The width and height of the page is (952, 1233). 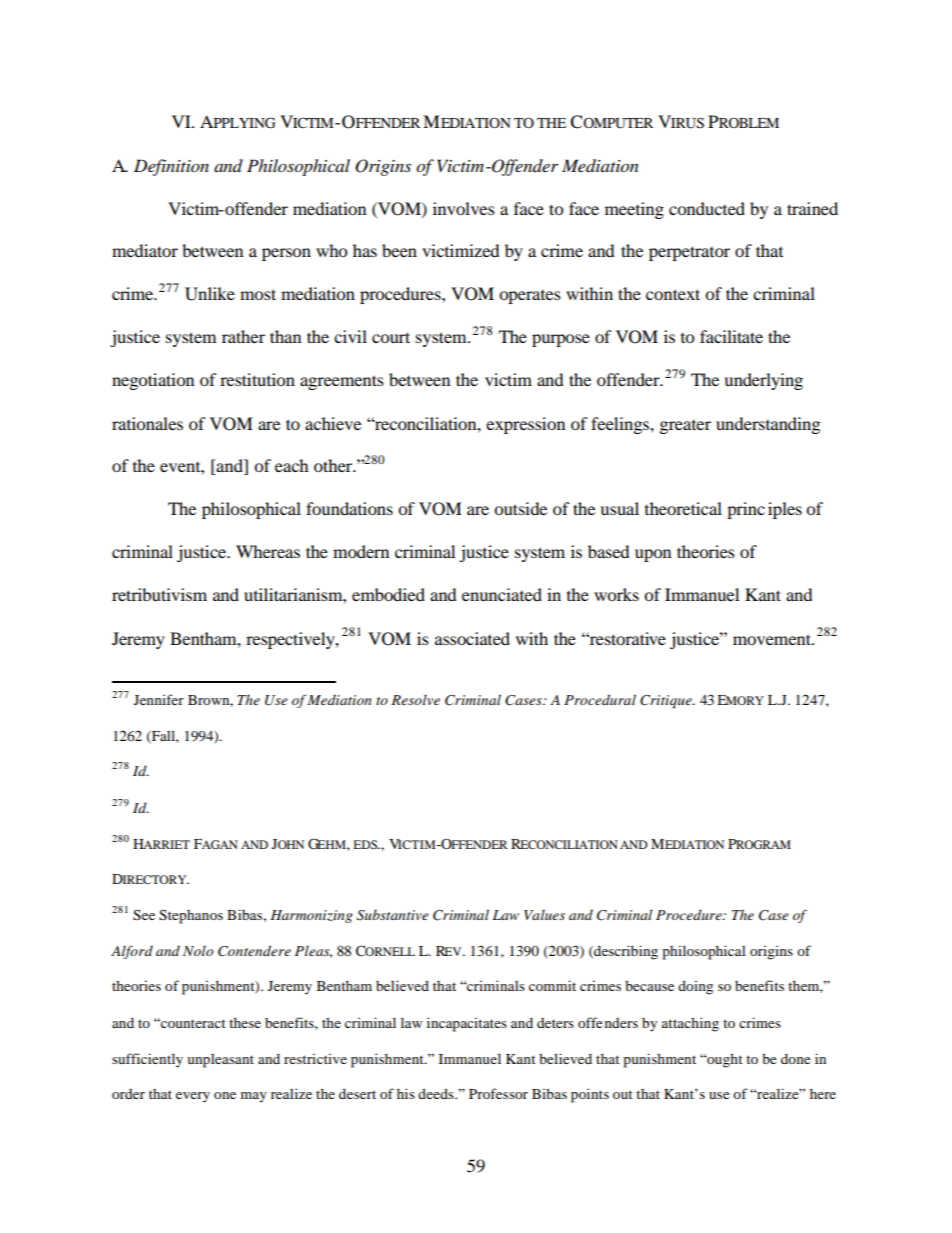 What do you see at coordinates (159, 699) in the page?
I see `Jennifer` at bounding box center [159, 699].
